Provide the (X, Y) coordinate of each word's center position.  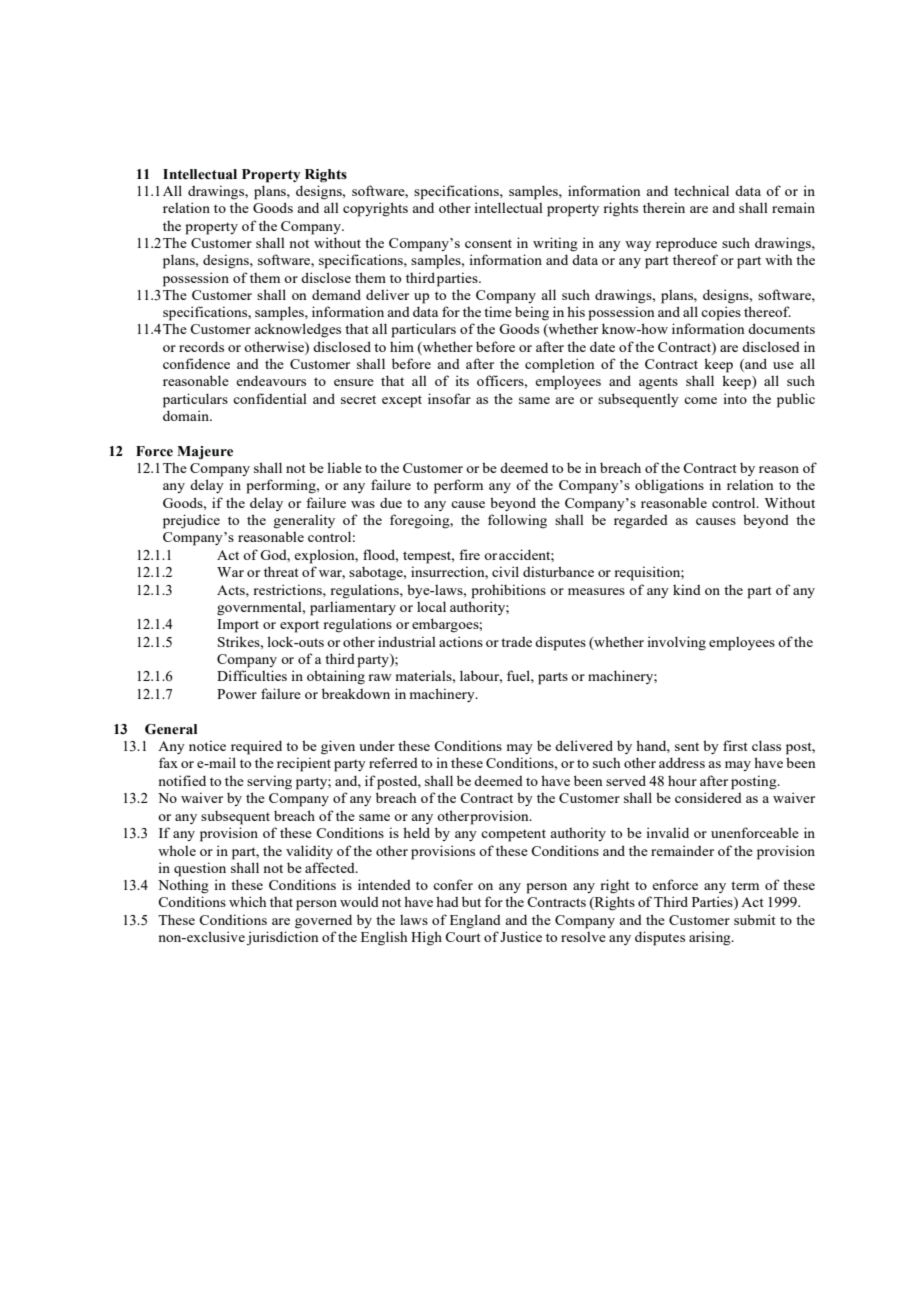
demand (336, 294)
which (247, 901)
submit (755, 919)
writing (555, 244)
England (475, 921)
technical (701, 190)
